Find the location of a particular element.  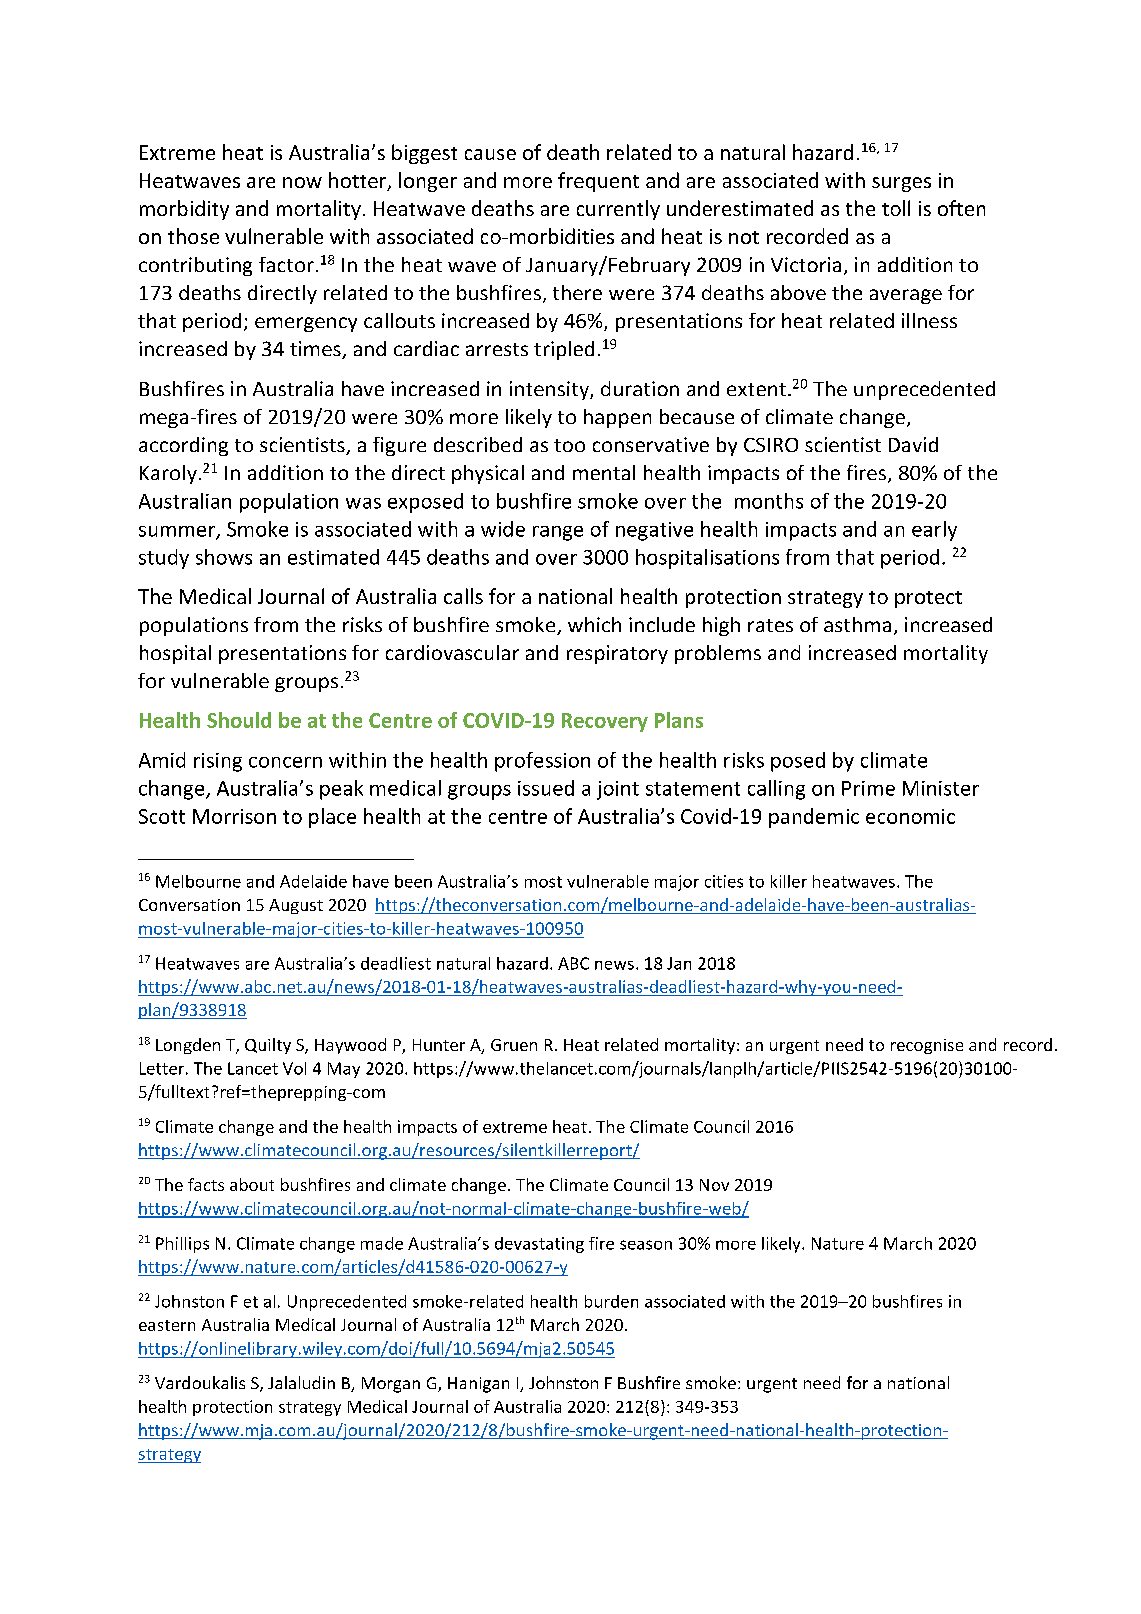

recognise is located at coordinates (927, 1046).
